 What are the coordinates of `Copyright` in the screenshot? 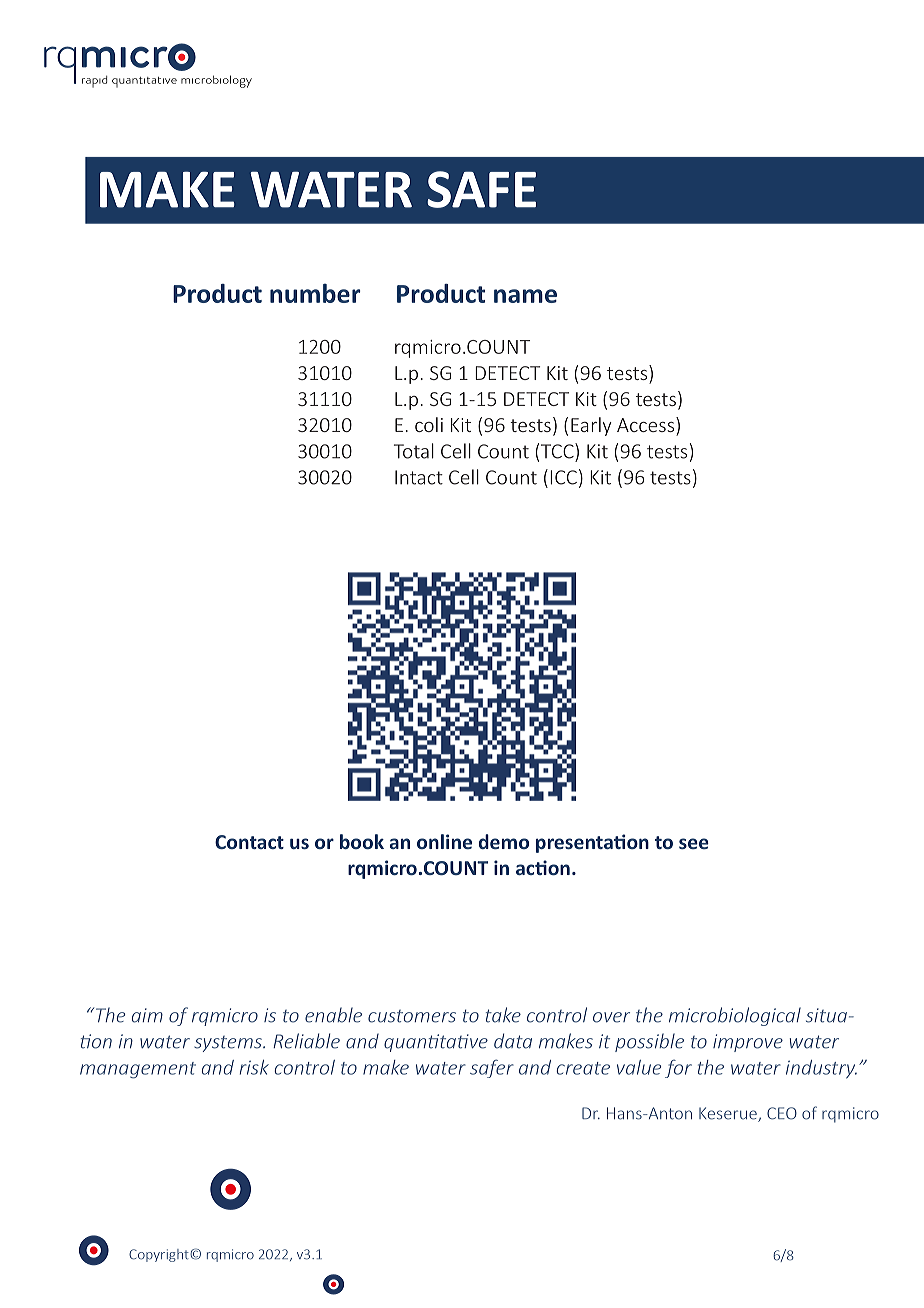 It's located at (160, 1255).
